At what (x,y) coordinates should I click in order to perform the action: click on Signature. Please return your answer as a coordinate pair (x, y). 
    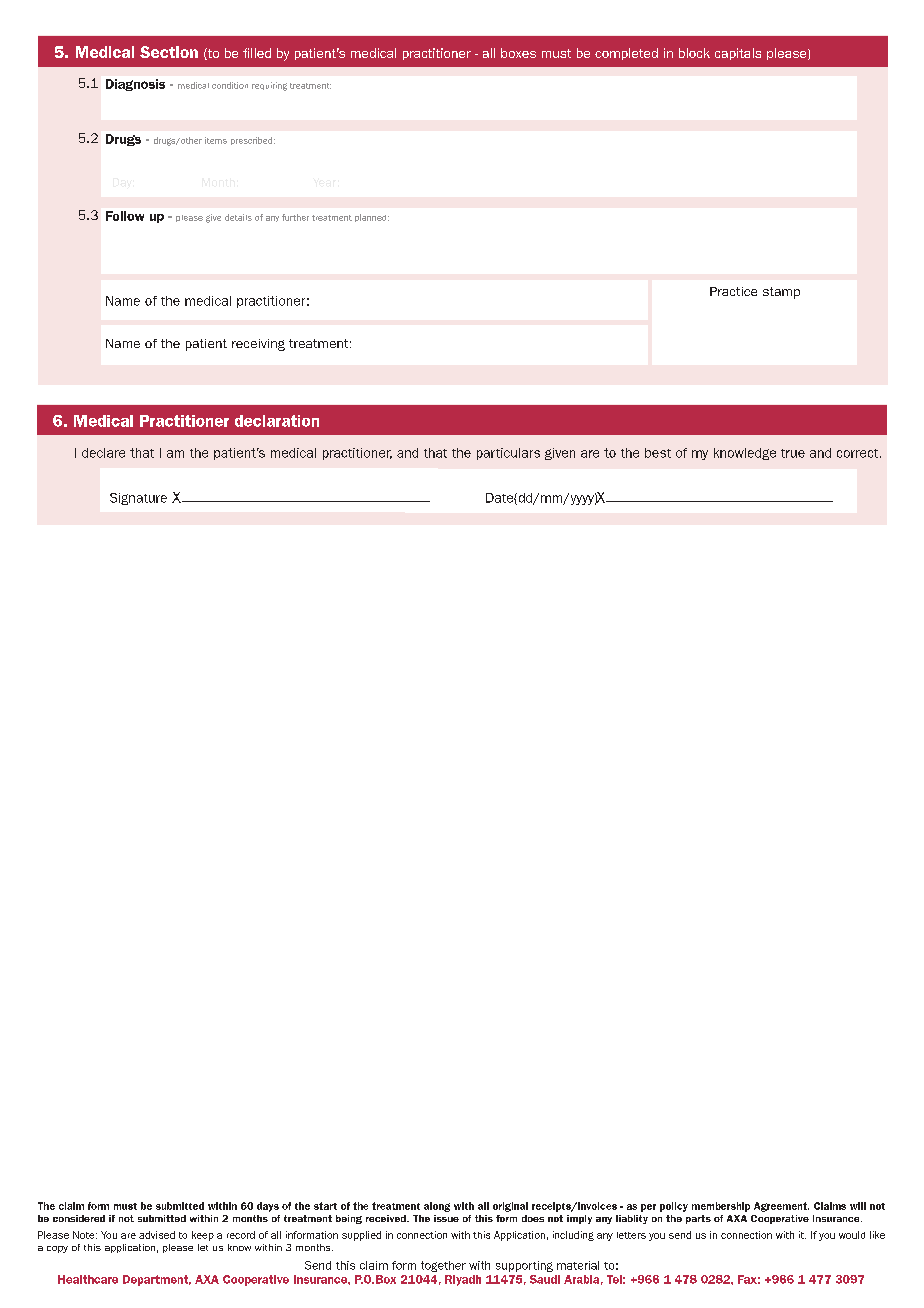
    Looking at the image, I should click on (138, 499).
